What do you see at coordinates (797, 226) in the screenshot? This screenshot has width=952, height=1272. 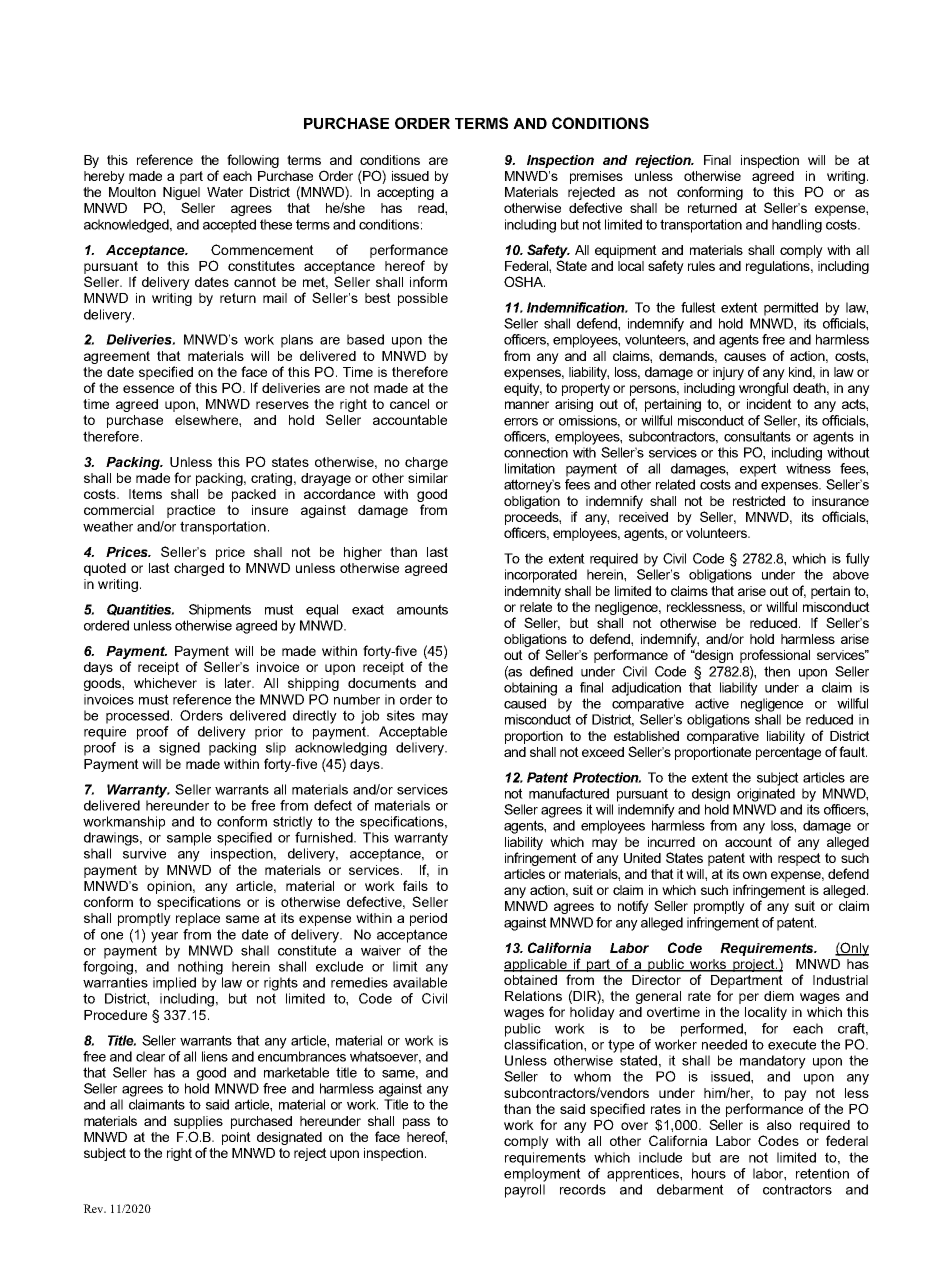 I see `handling` at bounding box center [797, 226].
